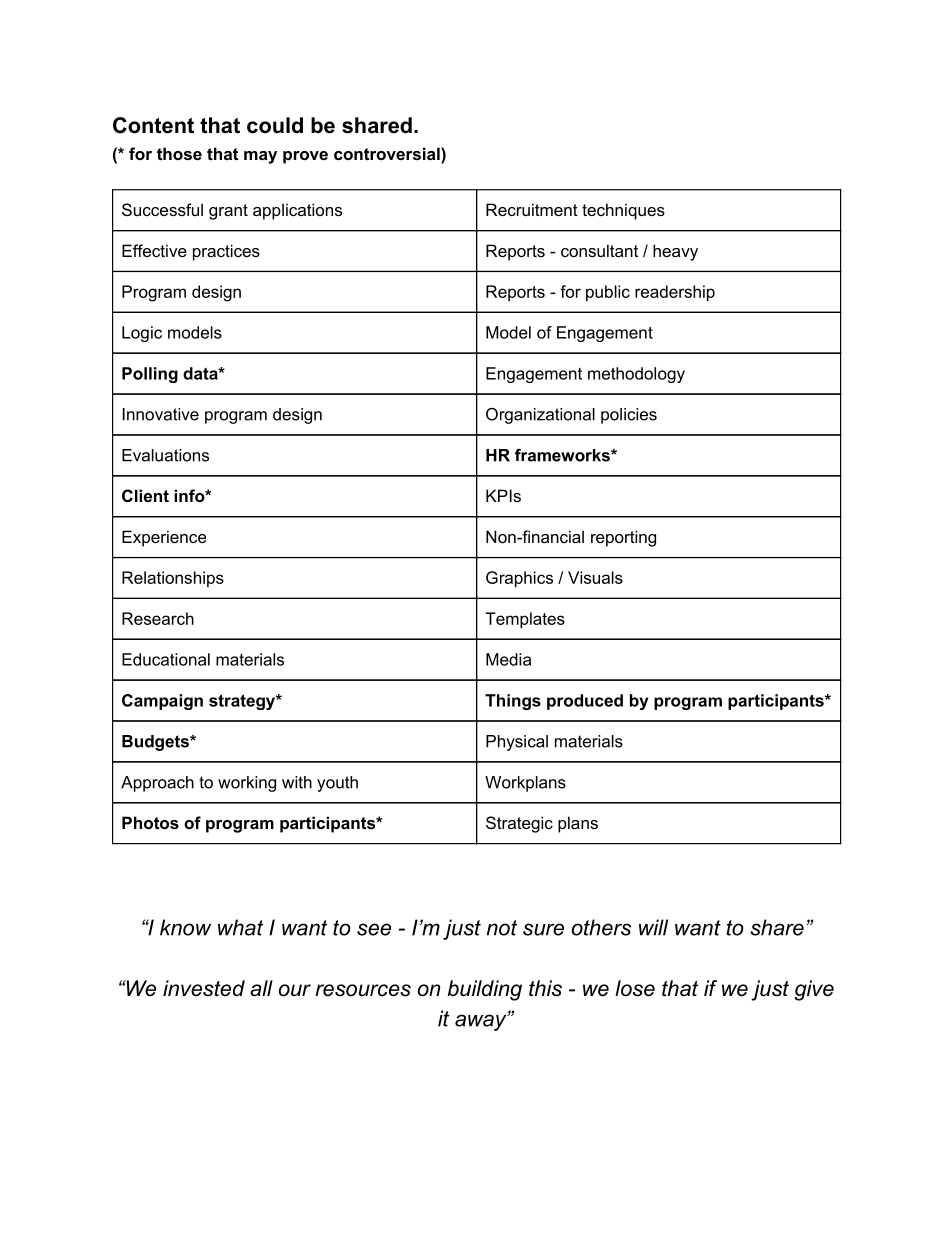  I want to click on may, so click(260, 157).
